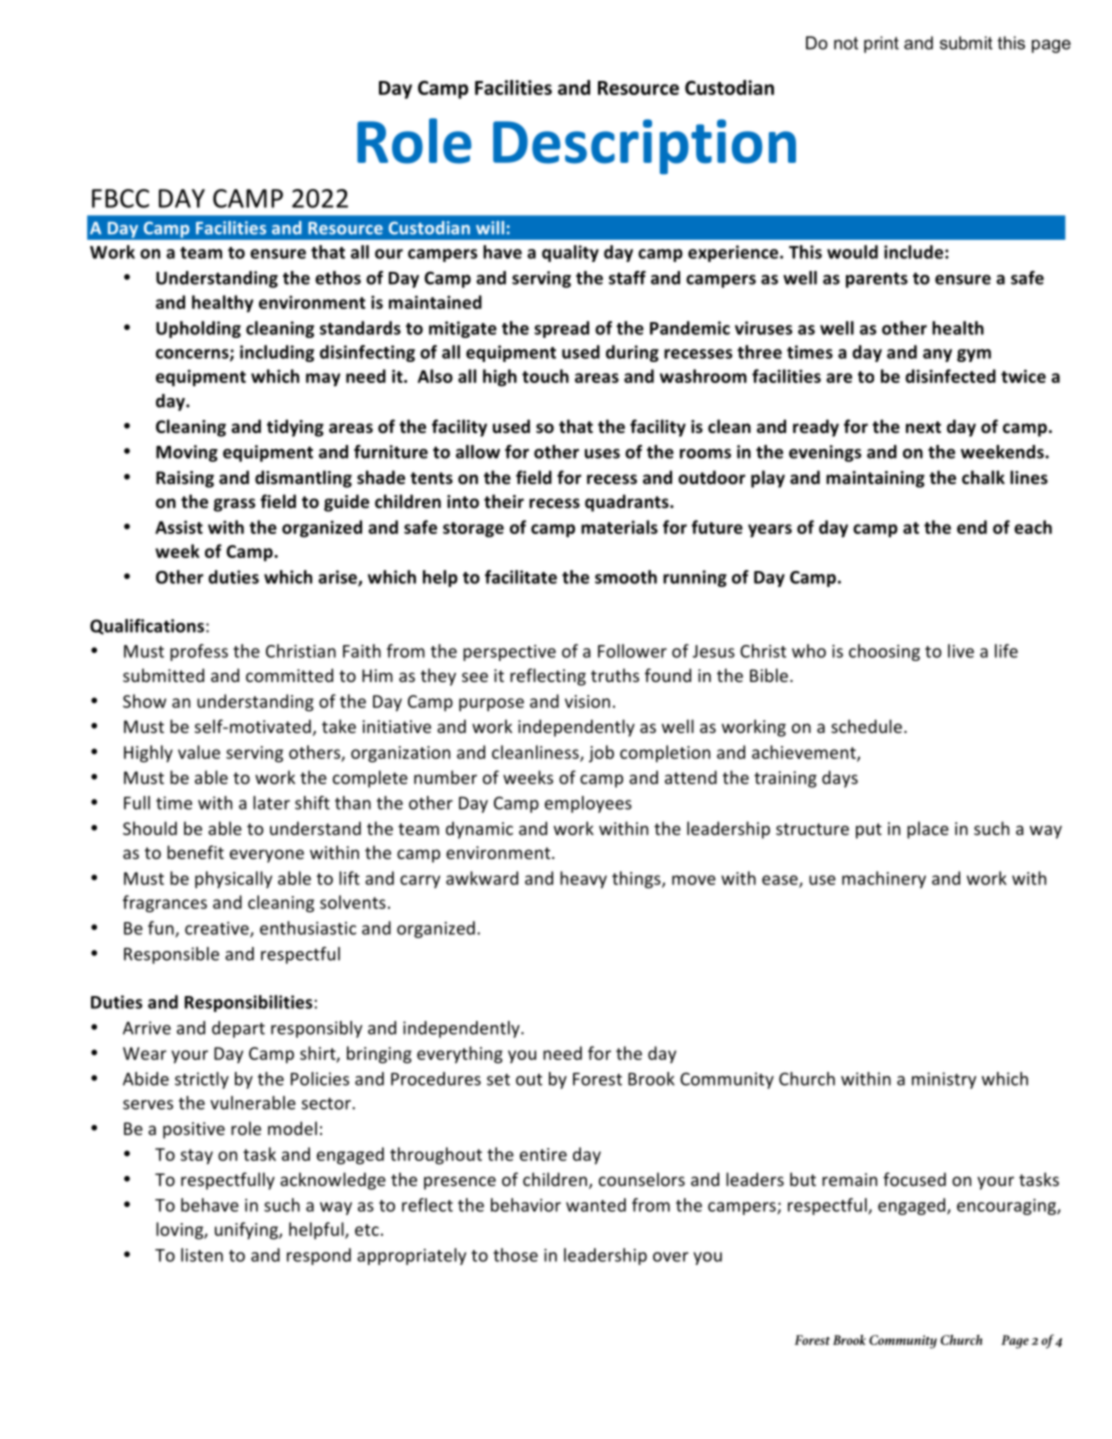 The width and height of the image is (1112, 1439). What do you see at coordinates (267, 856) in the image?
I see `everyone` at bounding box center [267, 856].
